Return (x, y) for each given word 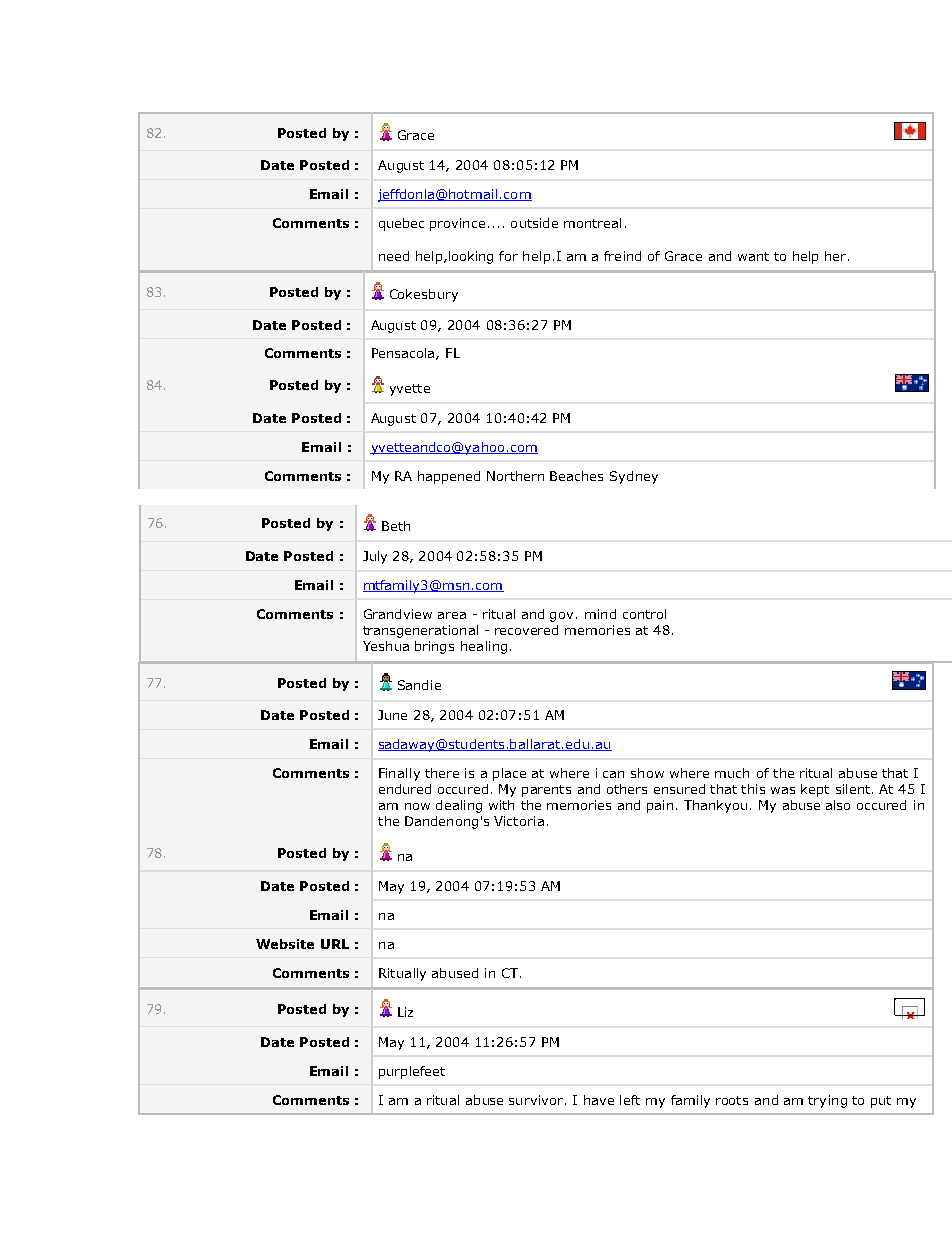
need (394, 256)
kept (815, 790)
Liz (405, 1012)
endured (405, 789)
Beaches (576, 476)
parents (546, 791)
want (753, 256)
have (599, 1100)
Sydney (634, 477)
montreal (592, 223)
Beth (396, 526)
